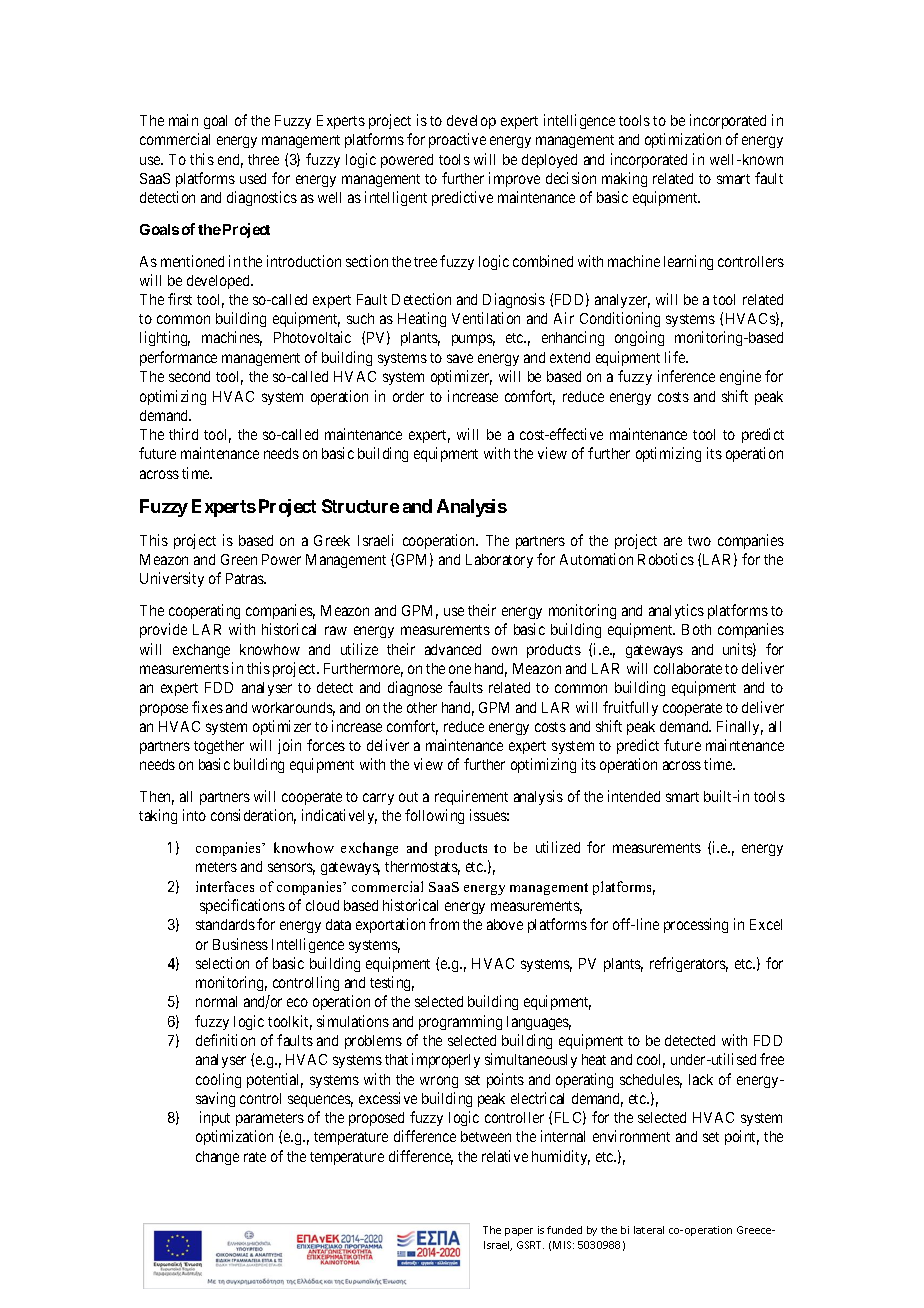  Describe the element at coordinates (740, 727) in the page. I see `Finally` at that location.
